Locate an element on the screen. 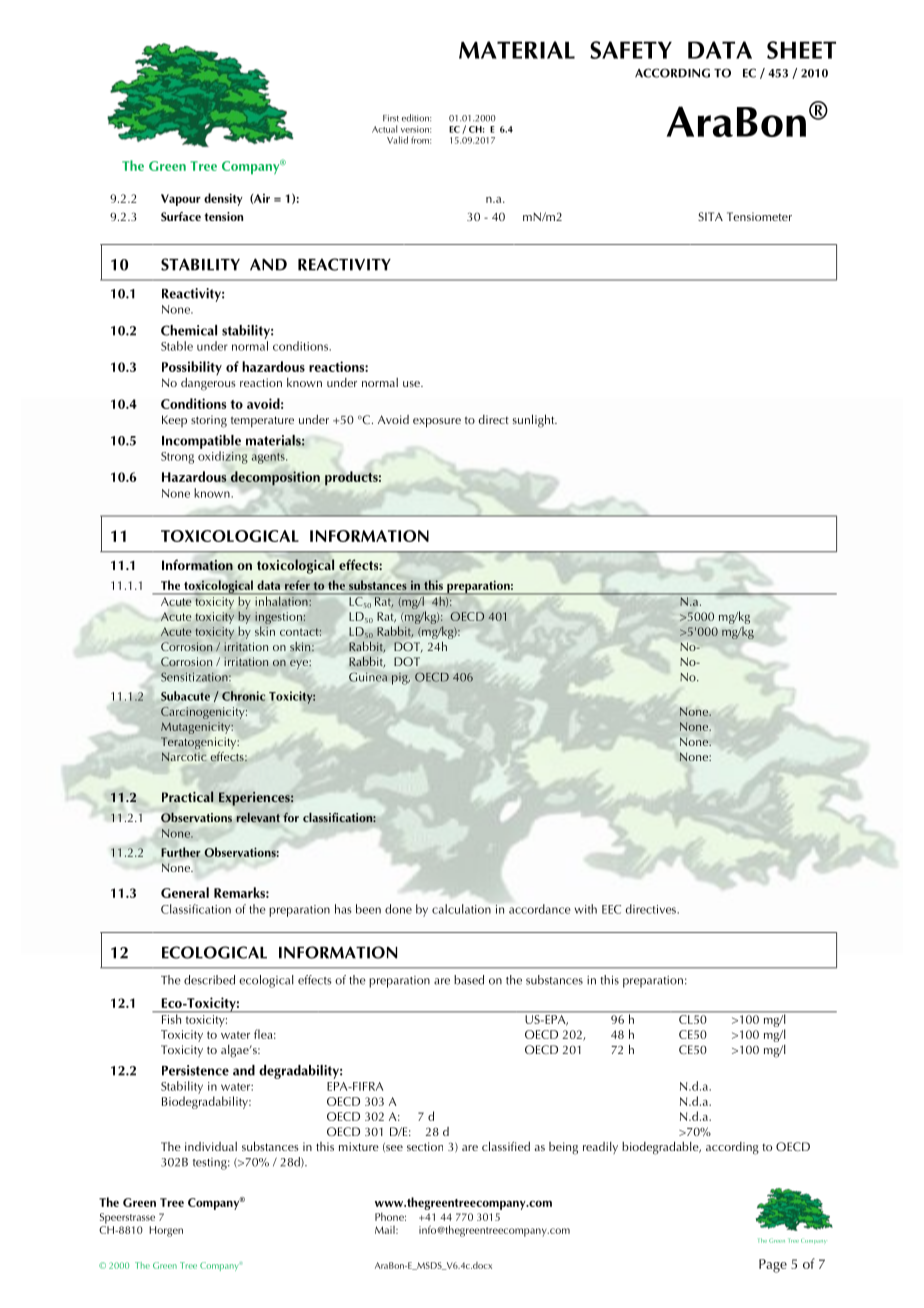  First is located at coordinates (391, 118).
